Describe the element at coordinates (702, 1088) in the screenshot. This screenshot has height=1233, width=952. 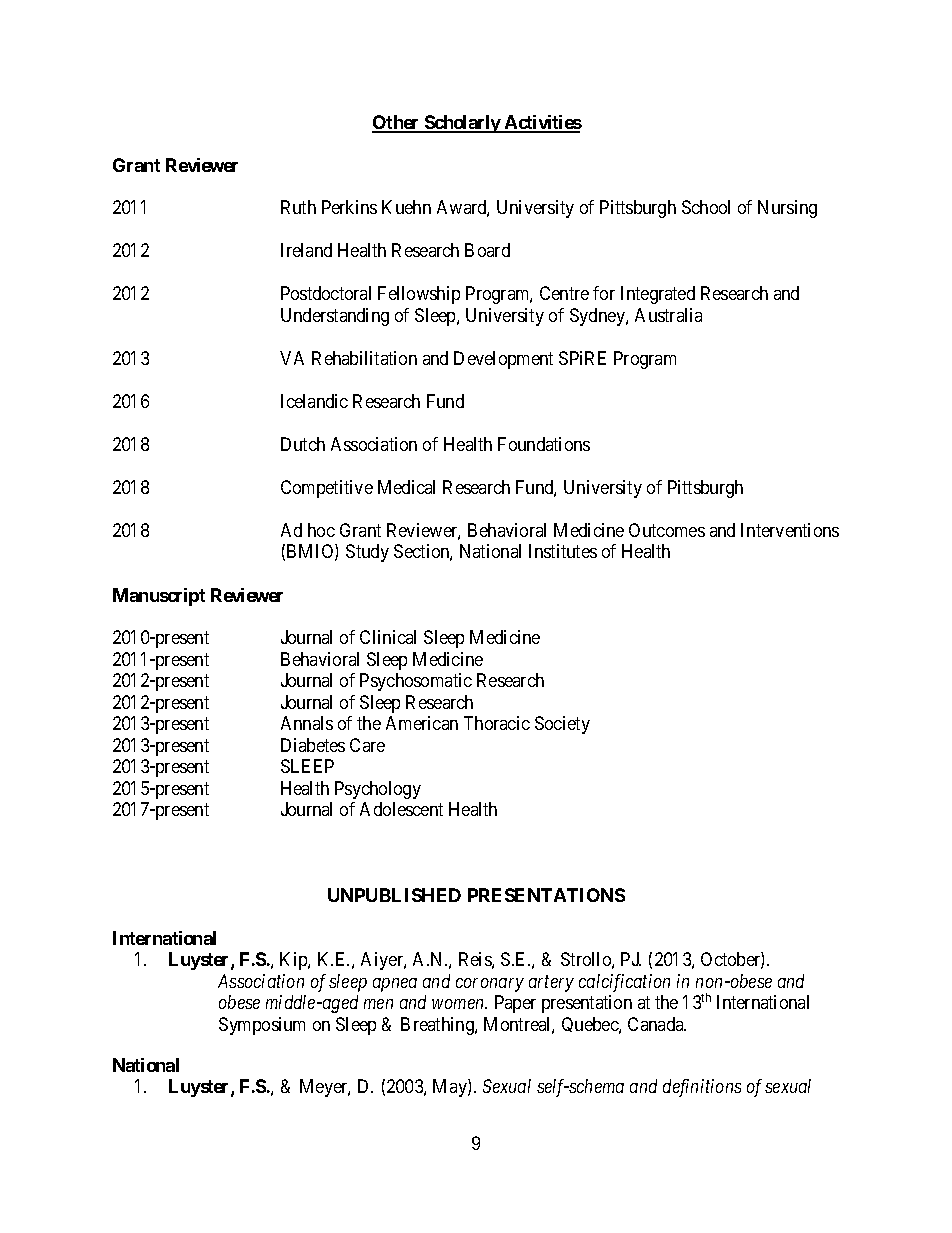
I see `definitions` at that location.
